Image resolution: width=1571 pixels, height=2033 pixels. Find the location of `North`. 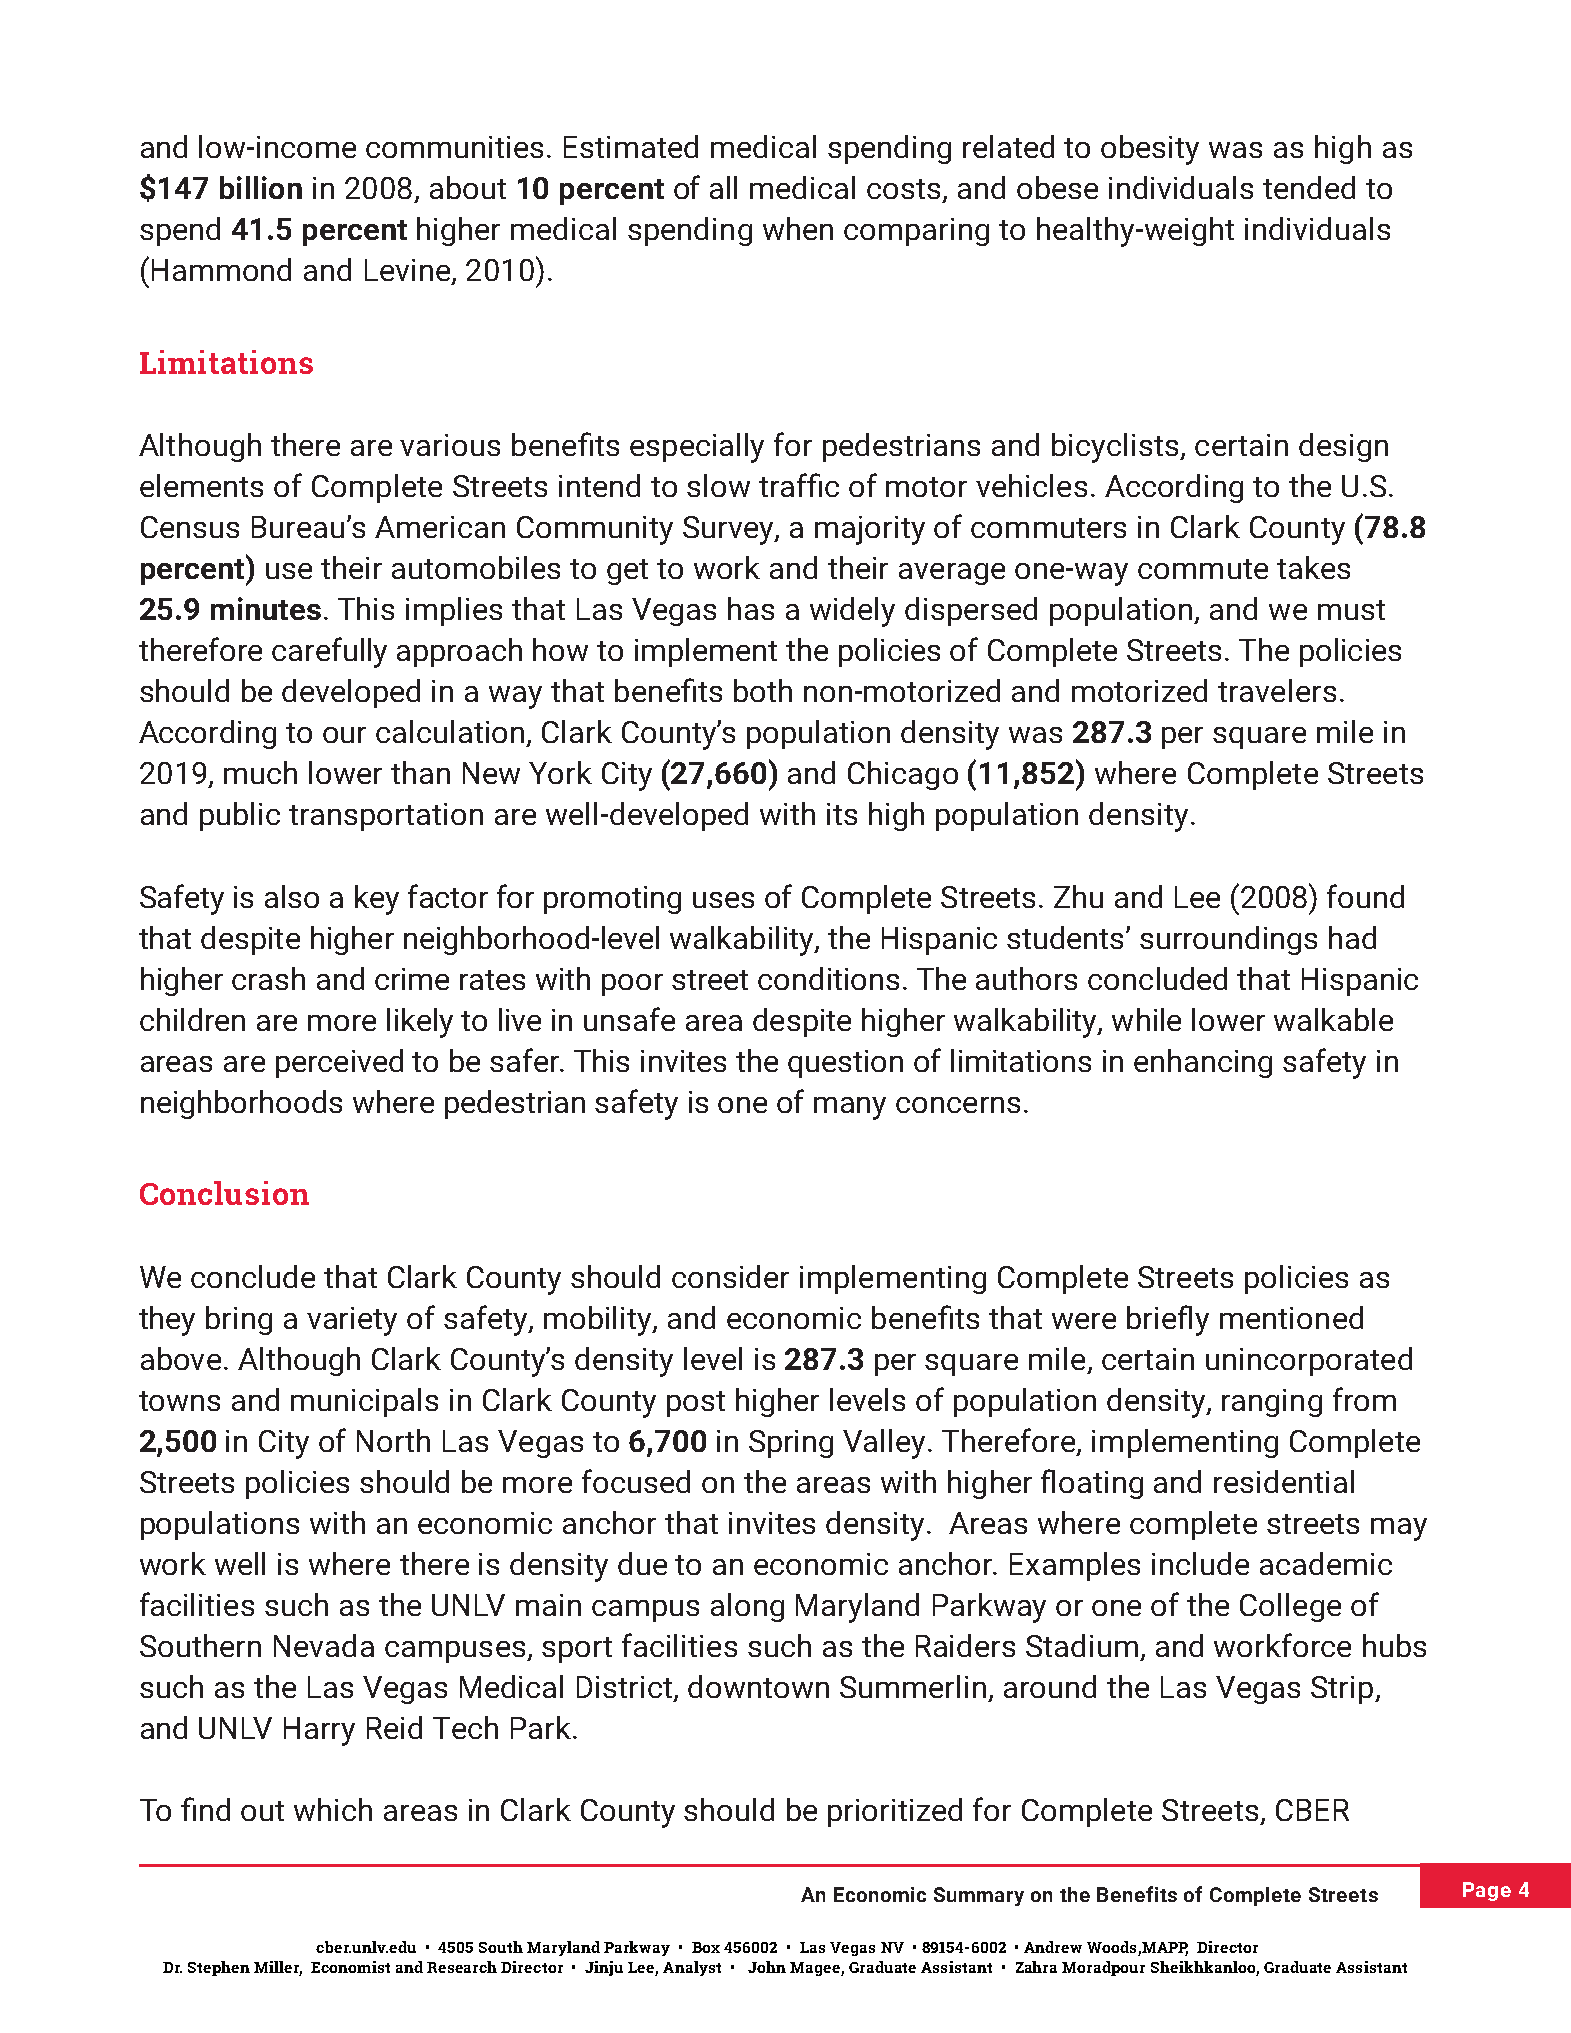

North is located at coordinates (393, 1440).
